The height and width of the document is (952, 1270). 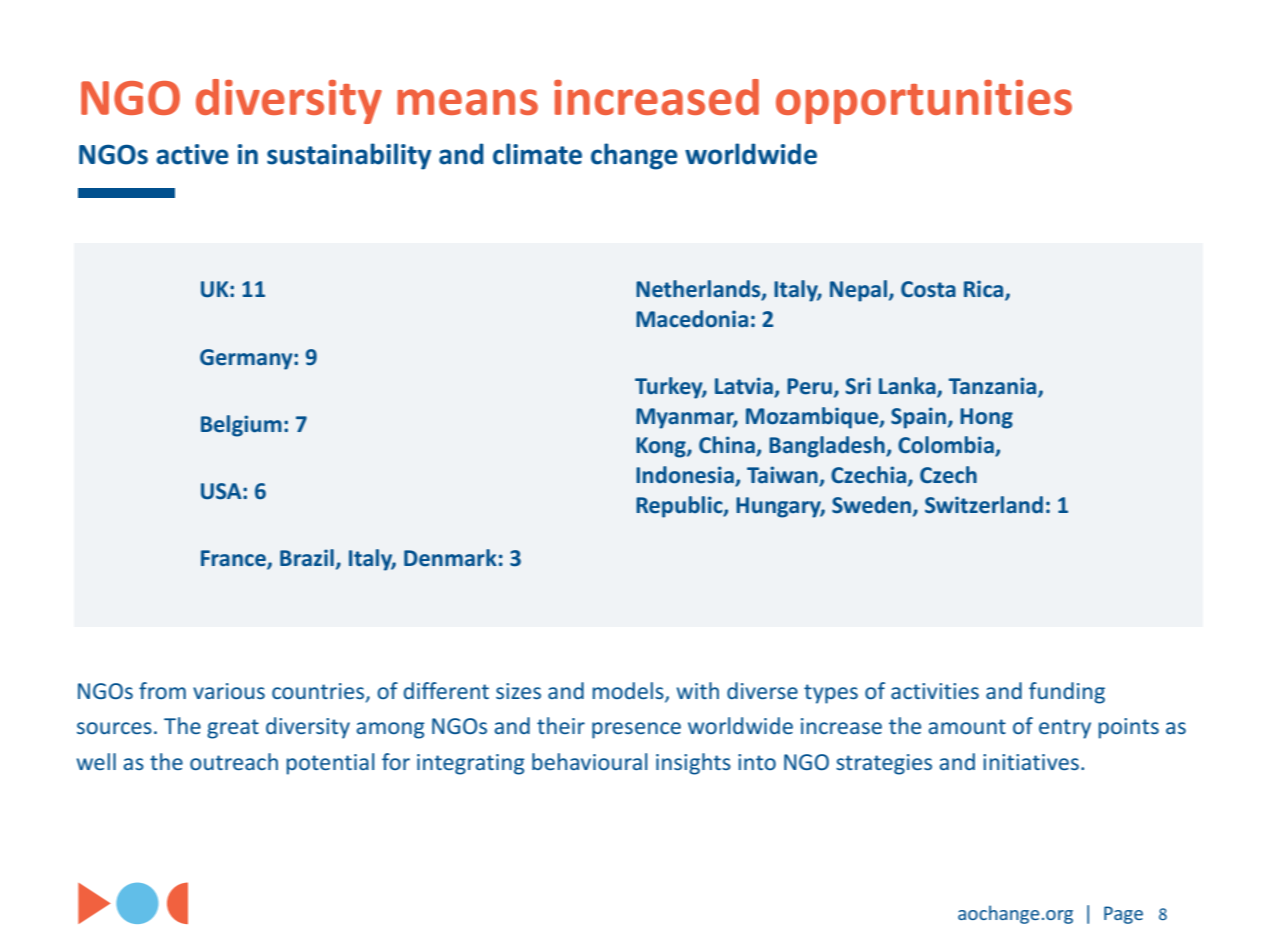 What do you see at coordinates (192, 154) in the document?
I see `active` at bounding box center [192, 154].
